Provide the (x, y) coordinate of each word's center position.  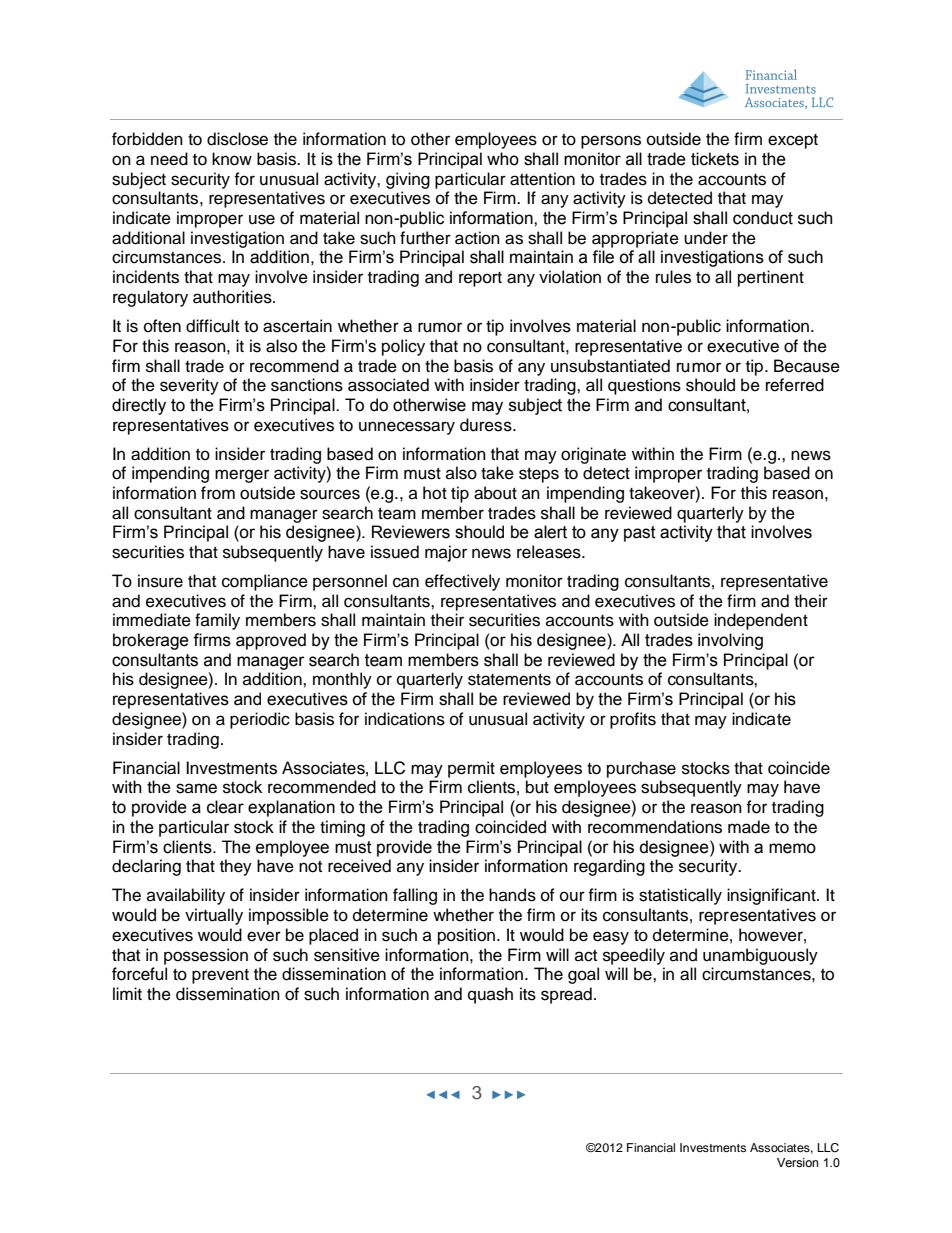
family (217, 621)
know (232, 159)
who (503, 159)
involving (730, 641)
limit (127, 993)
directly (139, 406)
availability (186, 896)
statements (509, 680)
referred (795, 385)
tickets (715, 159)
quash (490, 995)
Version (797, 1162)
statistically (680, 896)
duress (487, 425)
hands (512, 895)
